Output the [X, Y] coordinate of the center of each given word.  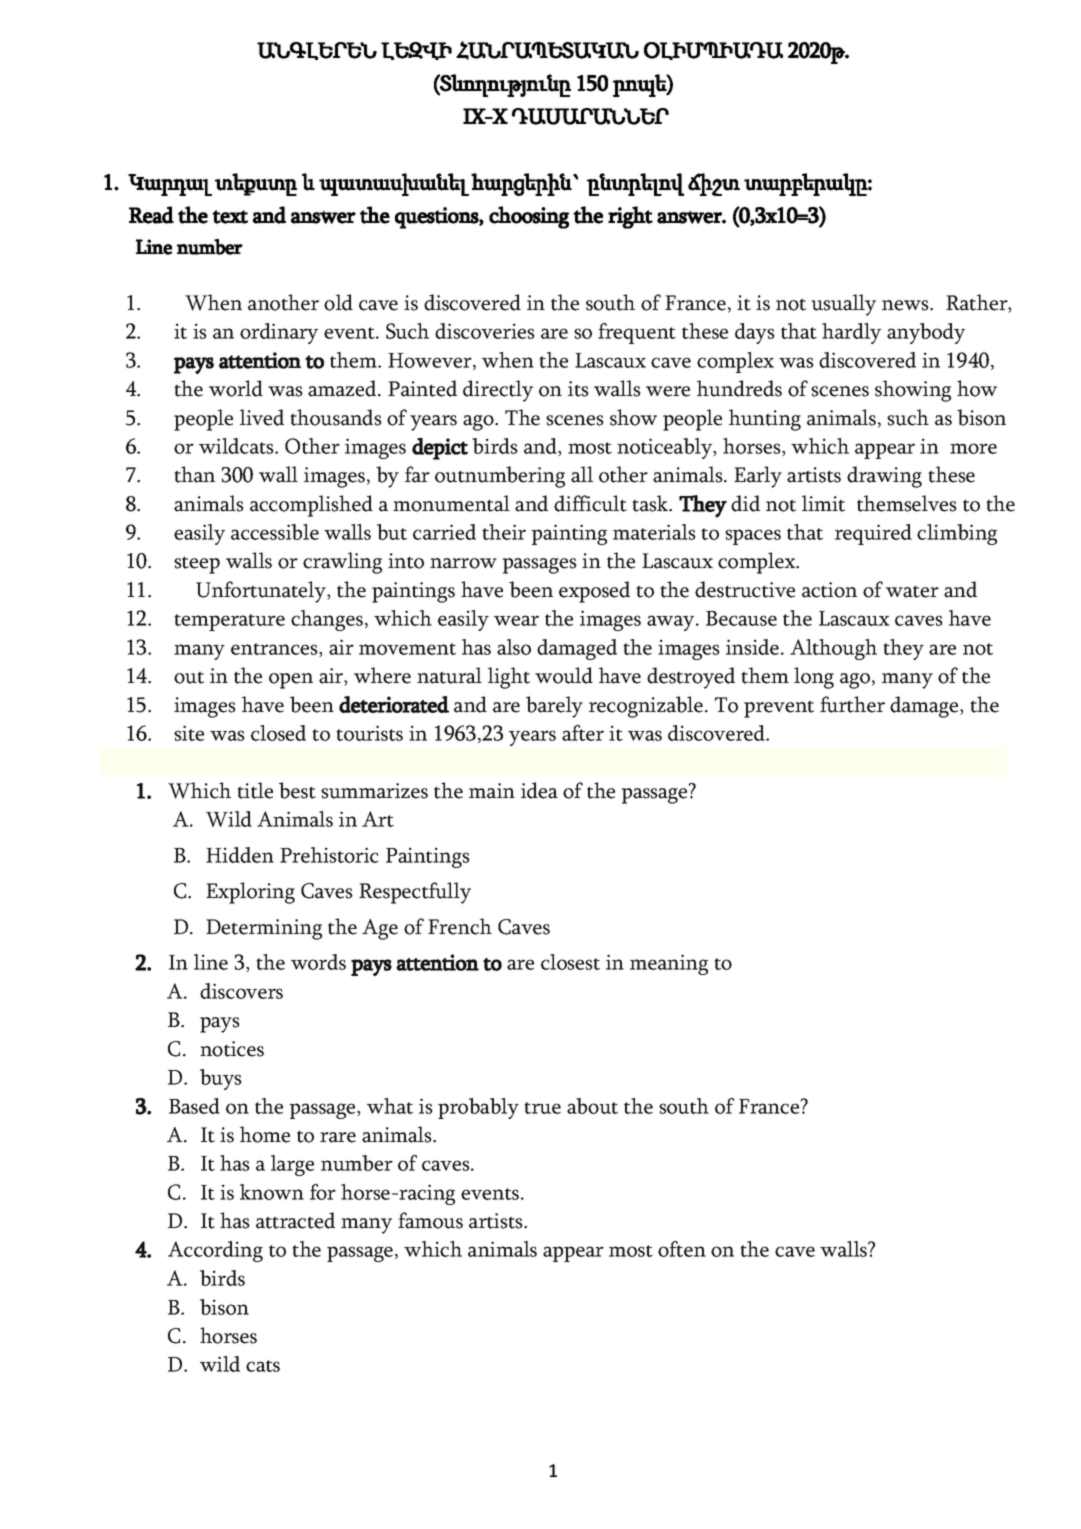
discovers [241, 991]
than [194, 474]
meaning [669, 964]
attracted [295, 1220]
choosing [529, 217]
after [583, 733]
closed [278, 733]
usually [843, 305]
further [852, 704]
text [230, 217]
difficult [590, 503]
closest [570, 962]
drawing [884, 477]
